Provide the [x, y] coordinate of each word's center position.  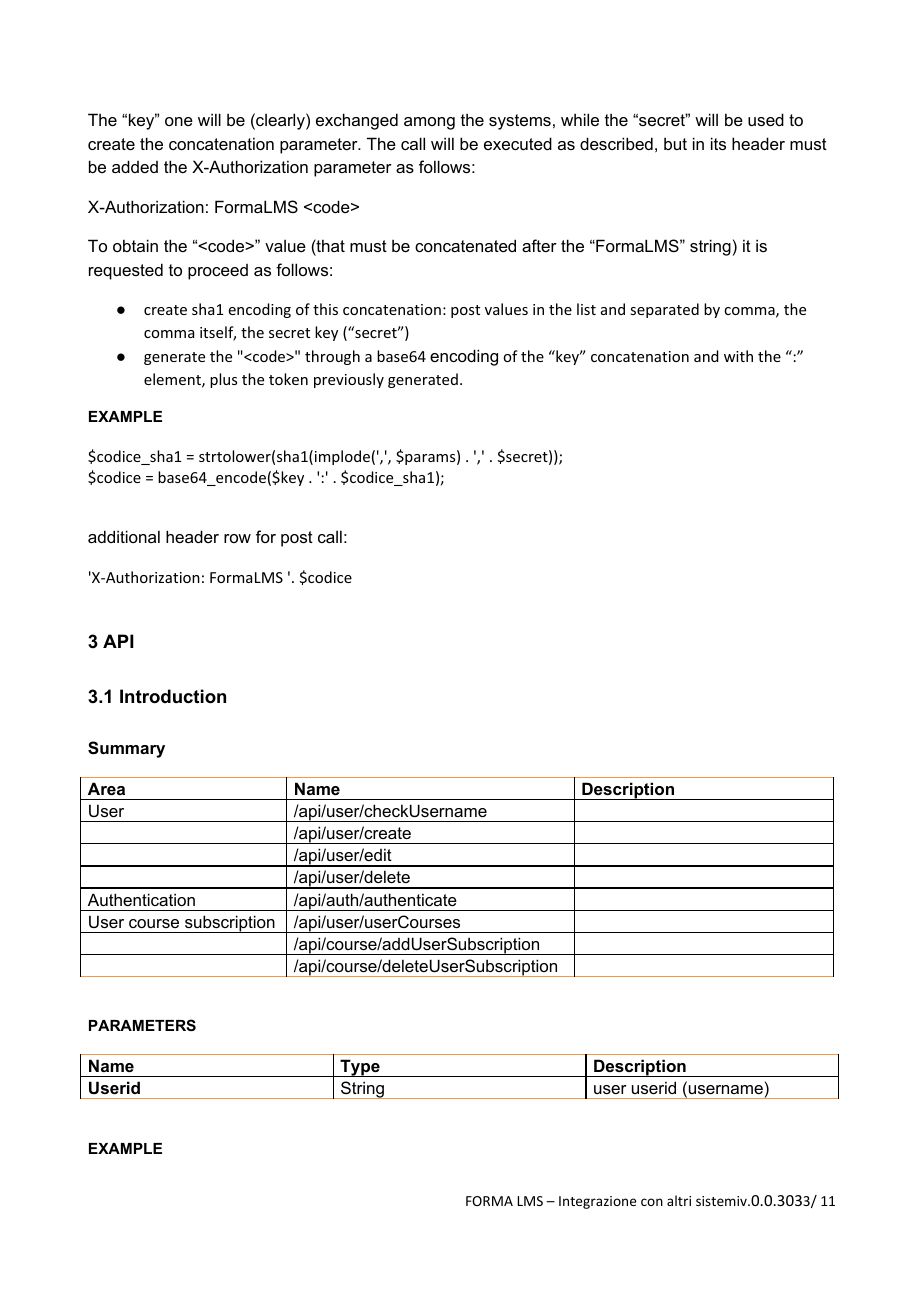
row [237, 538]
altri [679, 1200]
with [738, 356]
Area [106, 788]
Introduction [173, 696]
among [429, 123]
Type [360, 1068]
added [135, 166]
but [675, 143]
